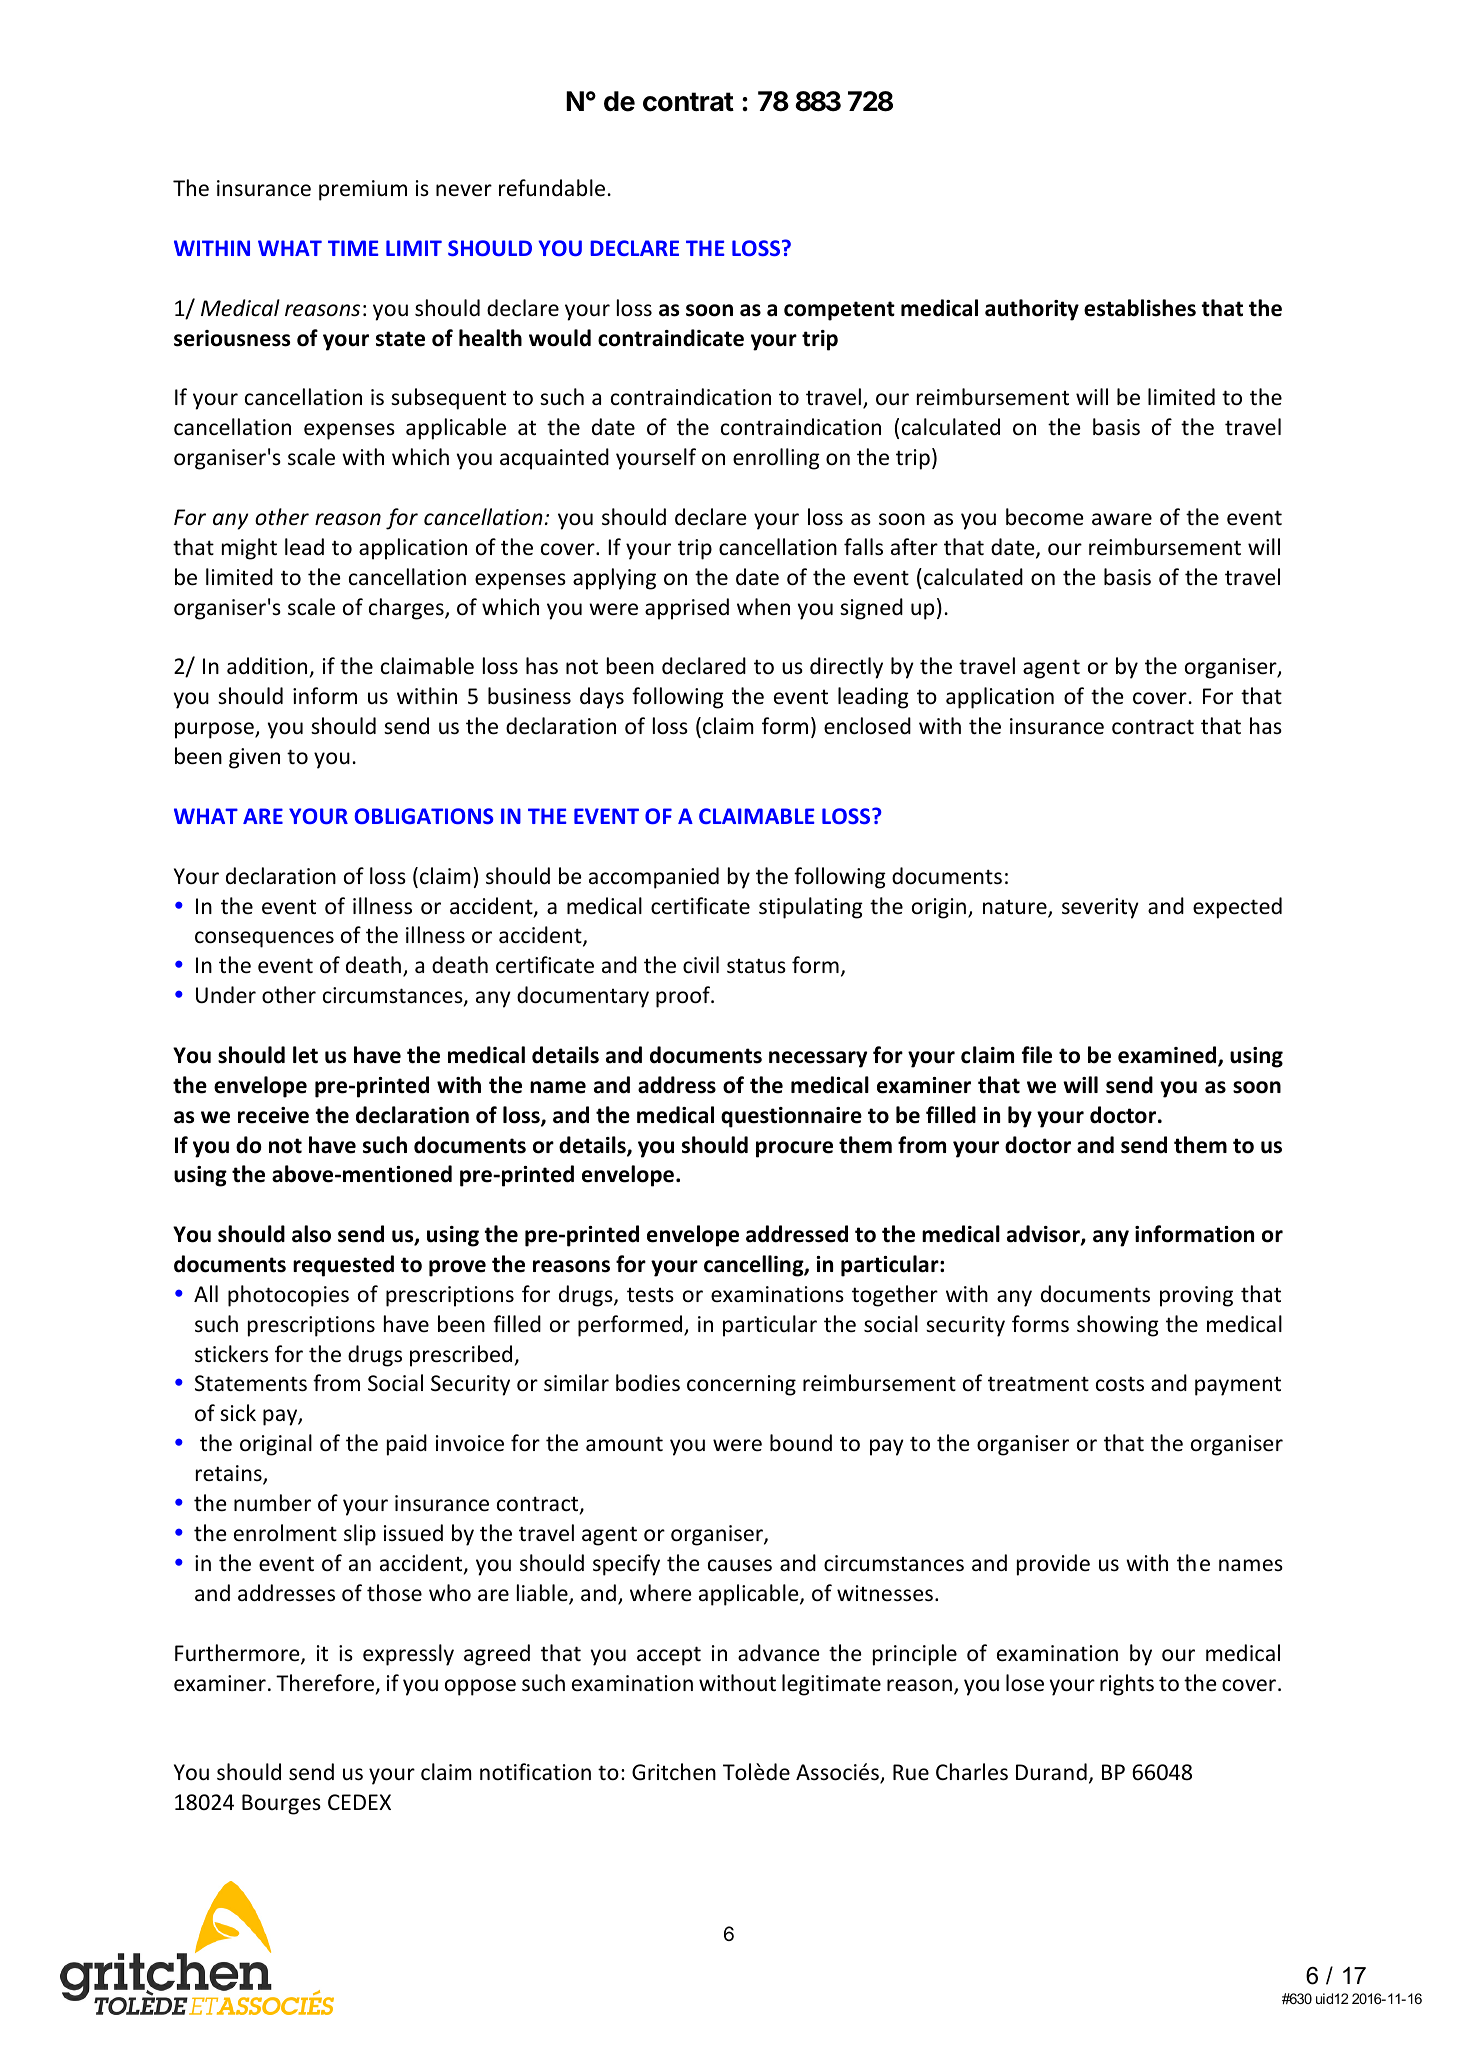 The width and height of the page is (1457, 2061). What do you see at coordinates (288, 1296) in the page?
I see `photocopies` at bounding box center [288, 1296].
